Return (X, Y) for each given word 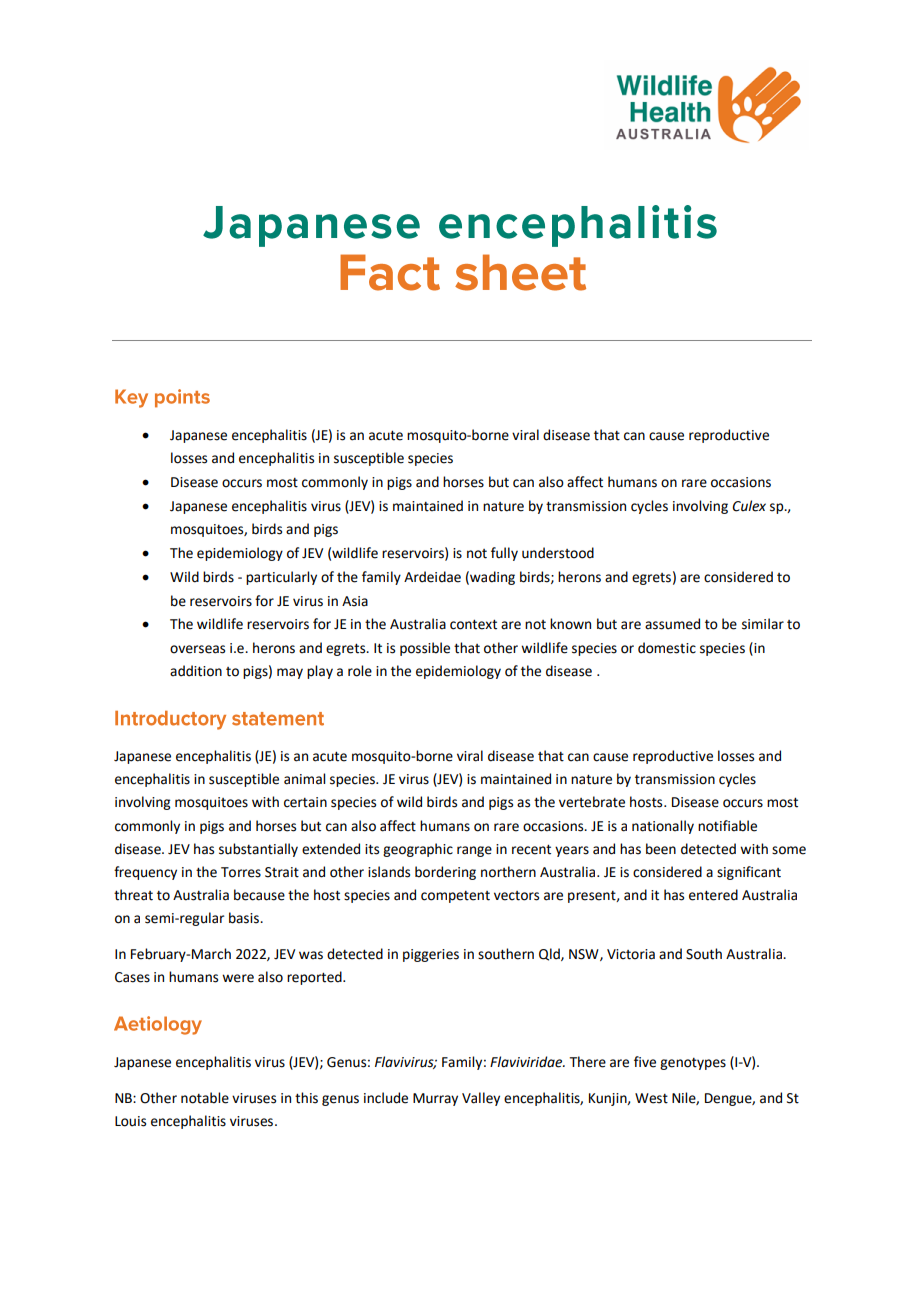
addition (196, 671)
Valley (481, 1099)
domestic (667, 648)
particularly (281, 578)
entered (713, 895)
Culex (749, 506)
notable (205, 1098)
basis (245, 918)
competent (455, 897)
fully (504, 554)
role (360, 671)
